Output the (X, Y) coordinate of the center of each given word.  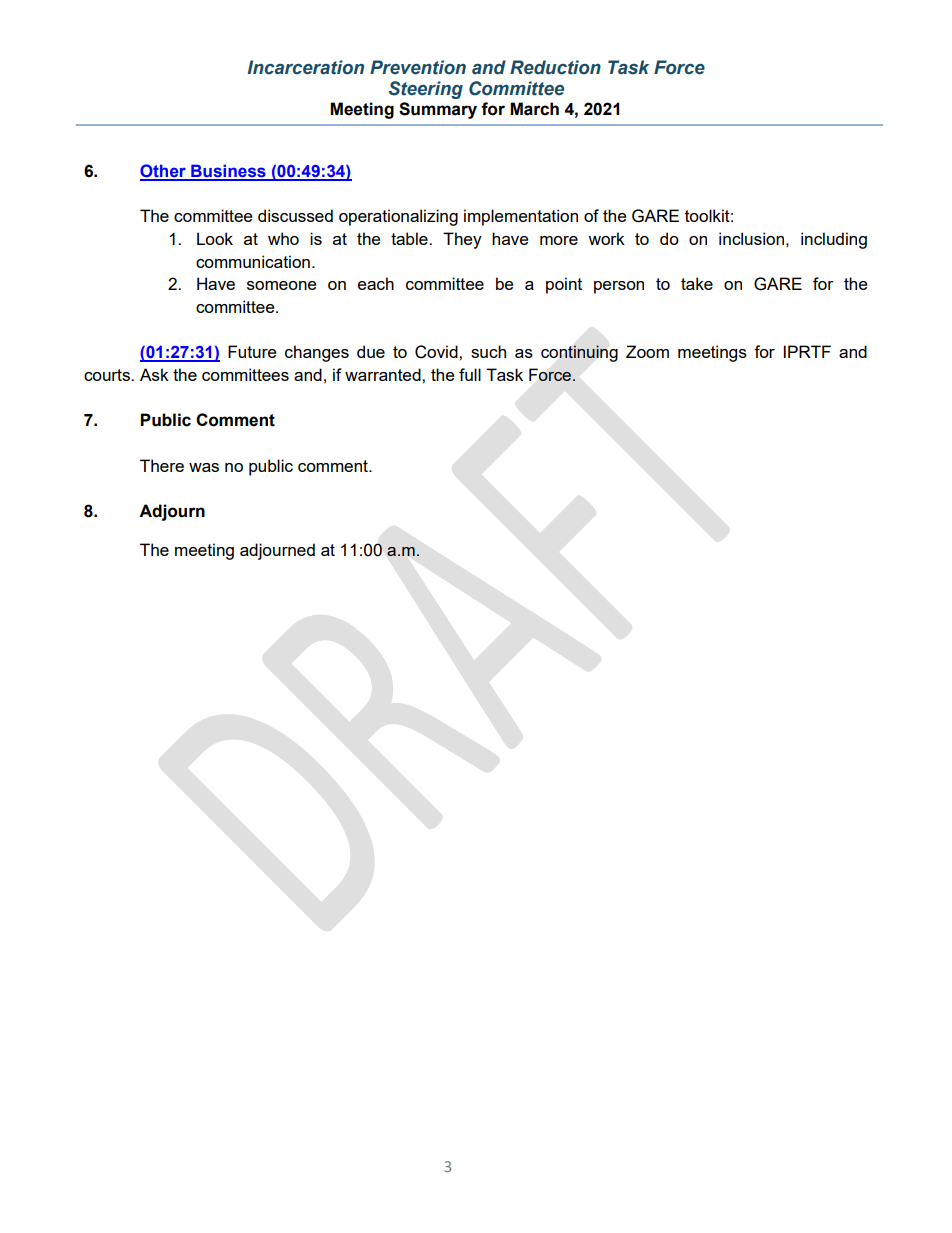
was (204, 467)
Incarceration (305, 67)
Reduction (555, 67)
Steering (426, 90)
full (470, 374)
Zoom (647, 351)
